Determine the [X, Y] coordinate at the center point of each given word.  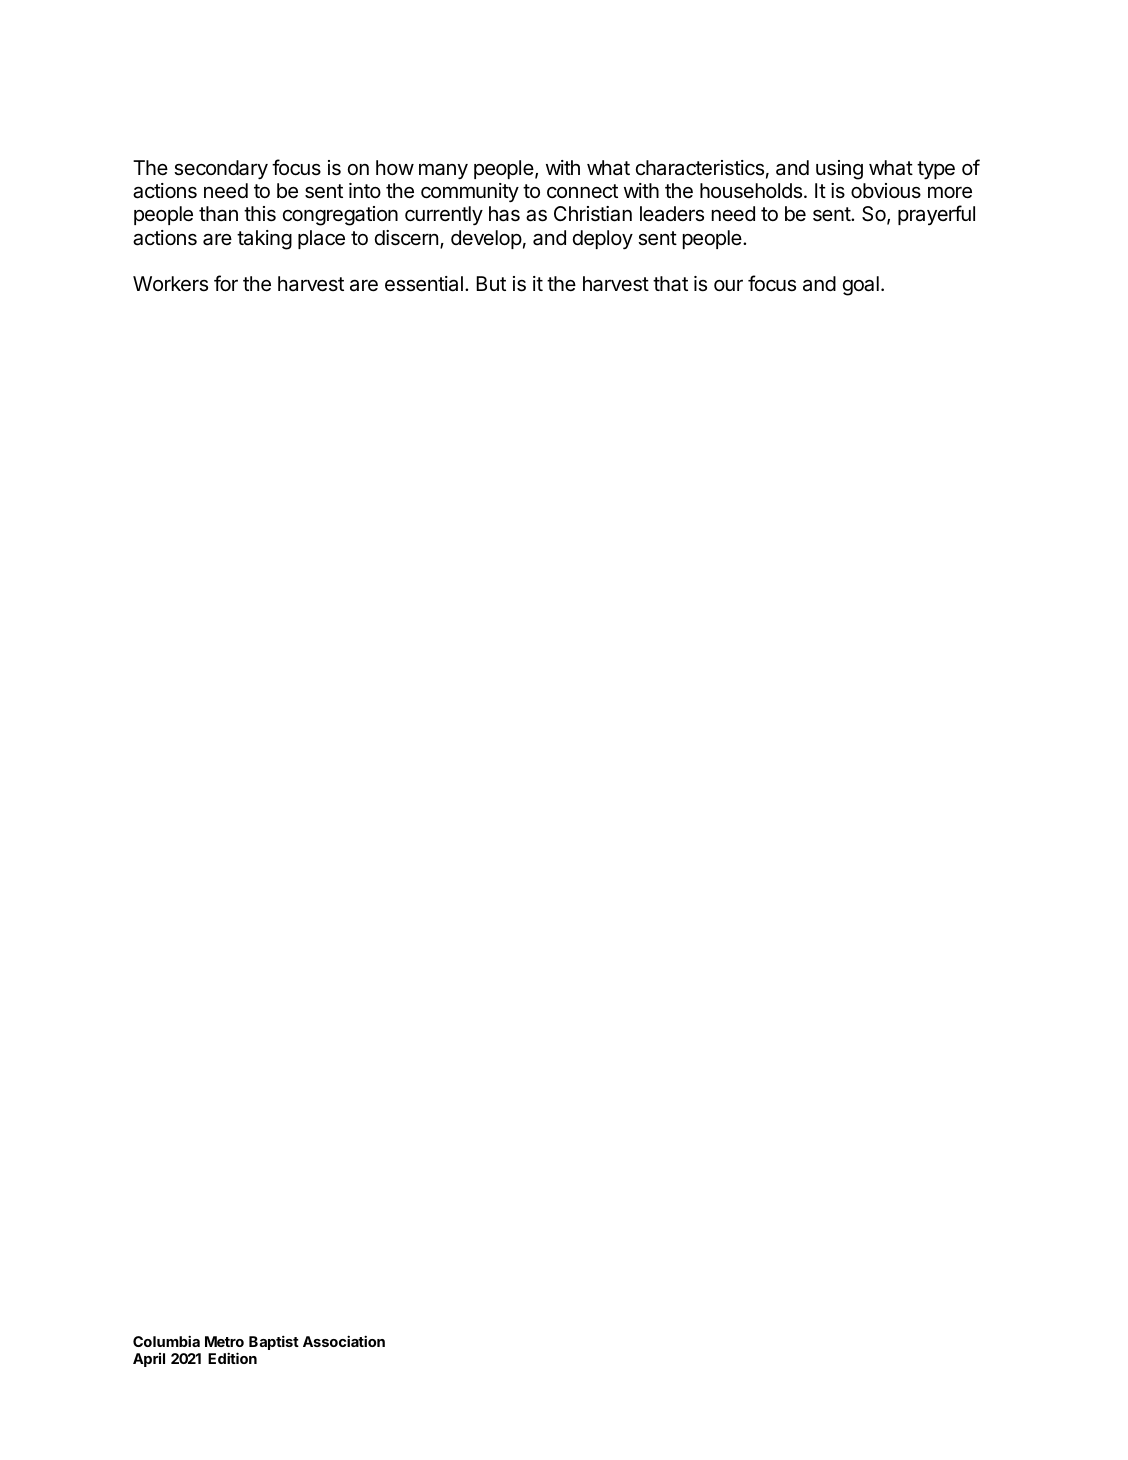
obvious [886, 190]
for [226, 283]
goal [861, 286]
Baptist [274, 1342]
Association [344, 1341]
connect [582, 191]
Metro [224, 1341]
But [491, 283]
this [260, 214]
